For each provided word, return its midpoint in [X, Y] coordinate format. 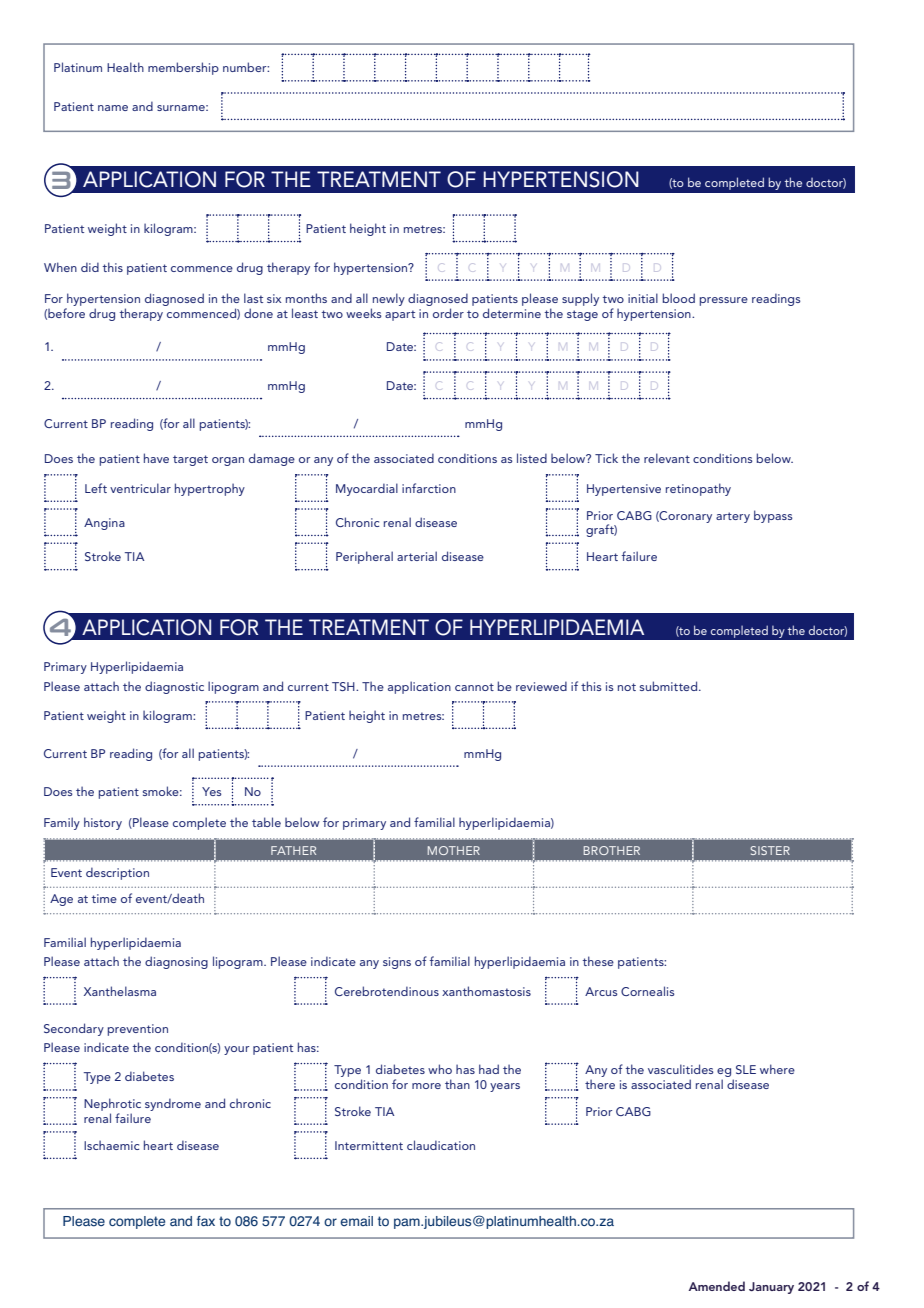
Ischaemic [111, 1145]
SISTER [770, 850]
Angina [104, 524]
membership [183, 68]
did [90, 267]
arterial [417, 556]
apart [400, 315]
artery [733, 517]
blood [679, 298]
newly [389, 299]
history [103, 823]
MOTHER [454, 850]
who [440, 1069]
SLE [746, 1069]
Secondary [74, 1029]
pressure [724, 301]
